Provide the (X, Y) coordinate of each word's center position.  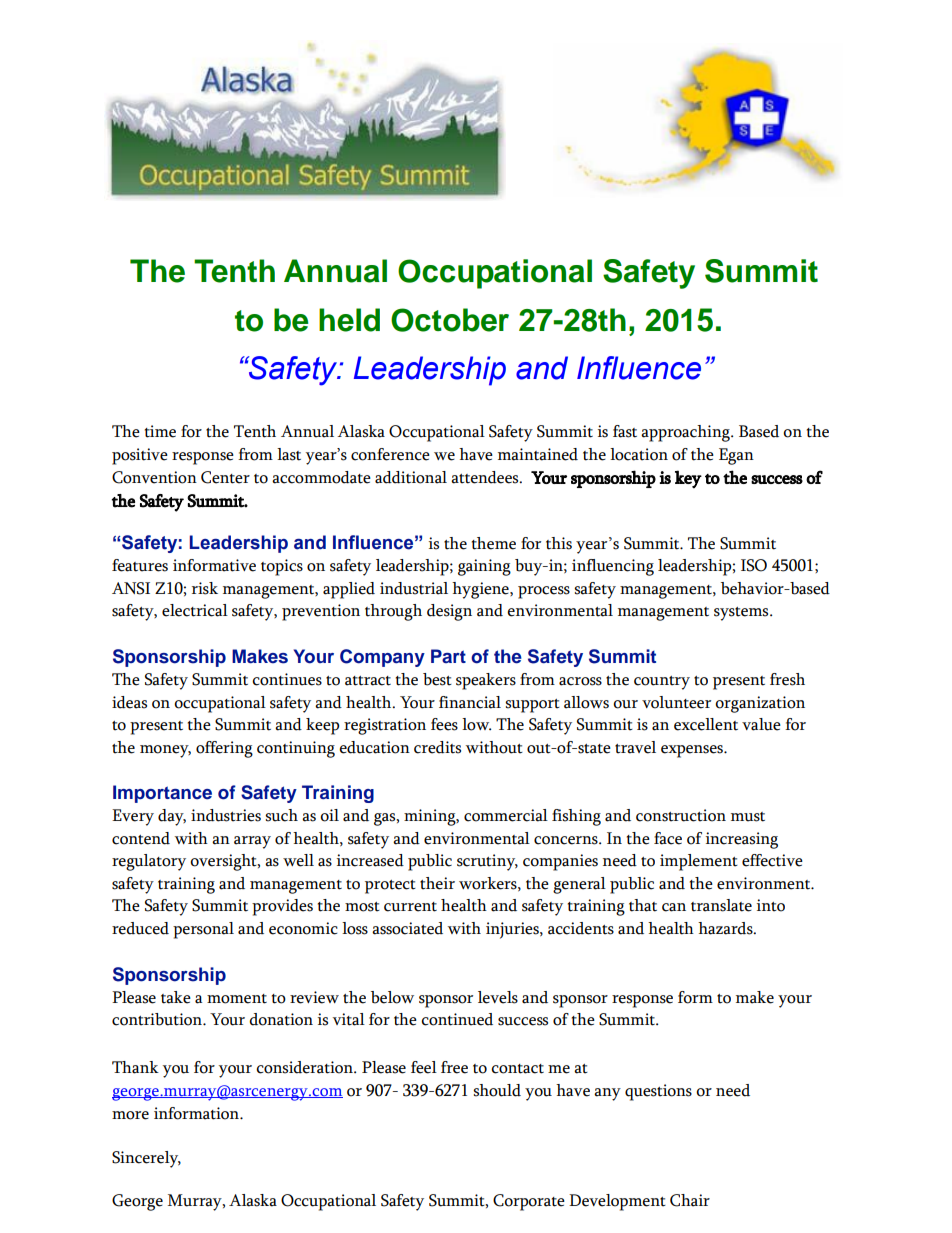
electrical (195, 610)
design (449, 612)
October (450, 320)
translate (721, 905)
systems (742, 614)
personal (203, 930)
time (160, 431)
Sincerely (146, 1159)
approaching (686, 433)
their (437, 883)
